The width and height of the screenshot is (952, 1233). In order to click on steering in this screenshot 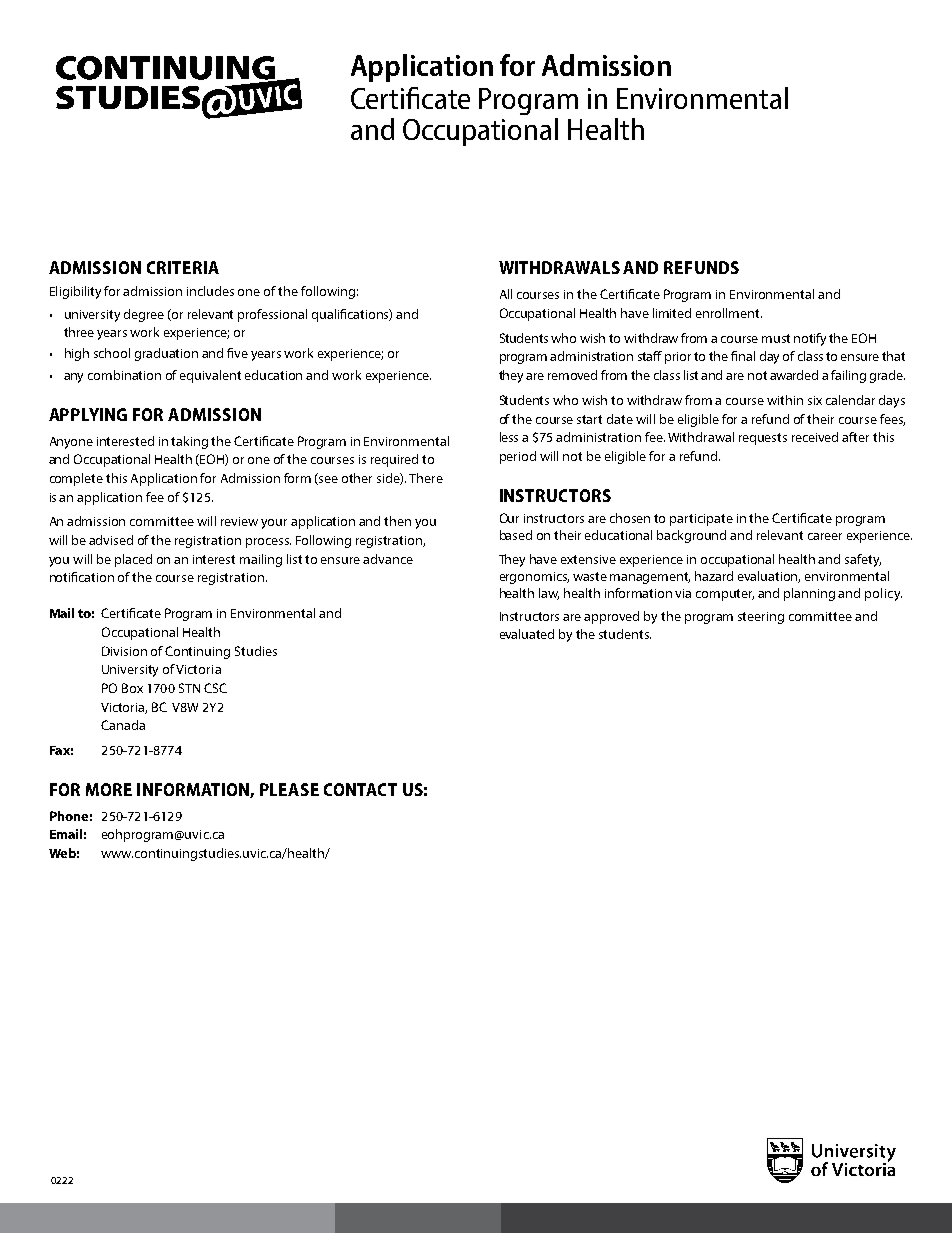, I will do `click(761, 618)`.
